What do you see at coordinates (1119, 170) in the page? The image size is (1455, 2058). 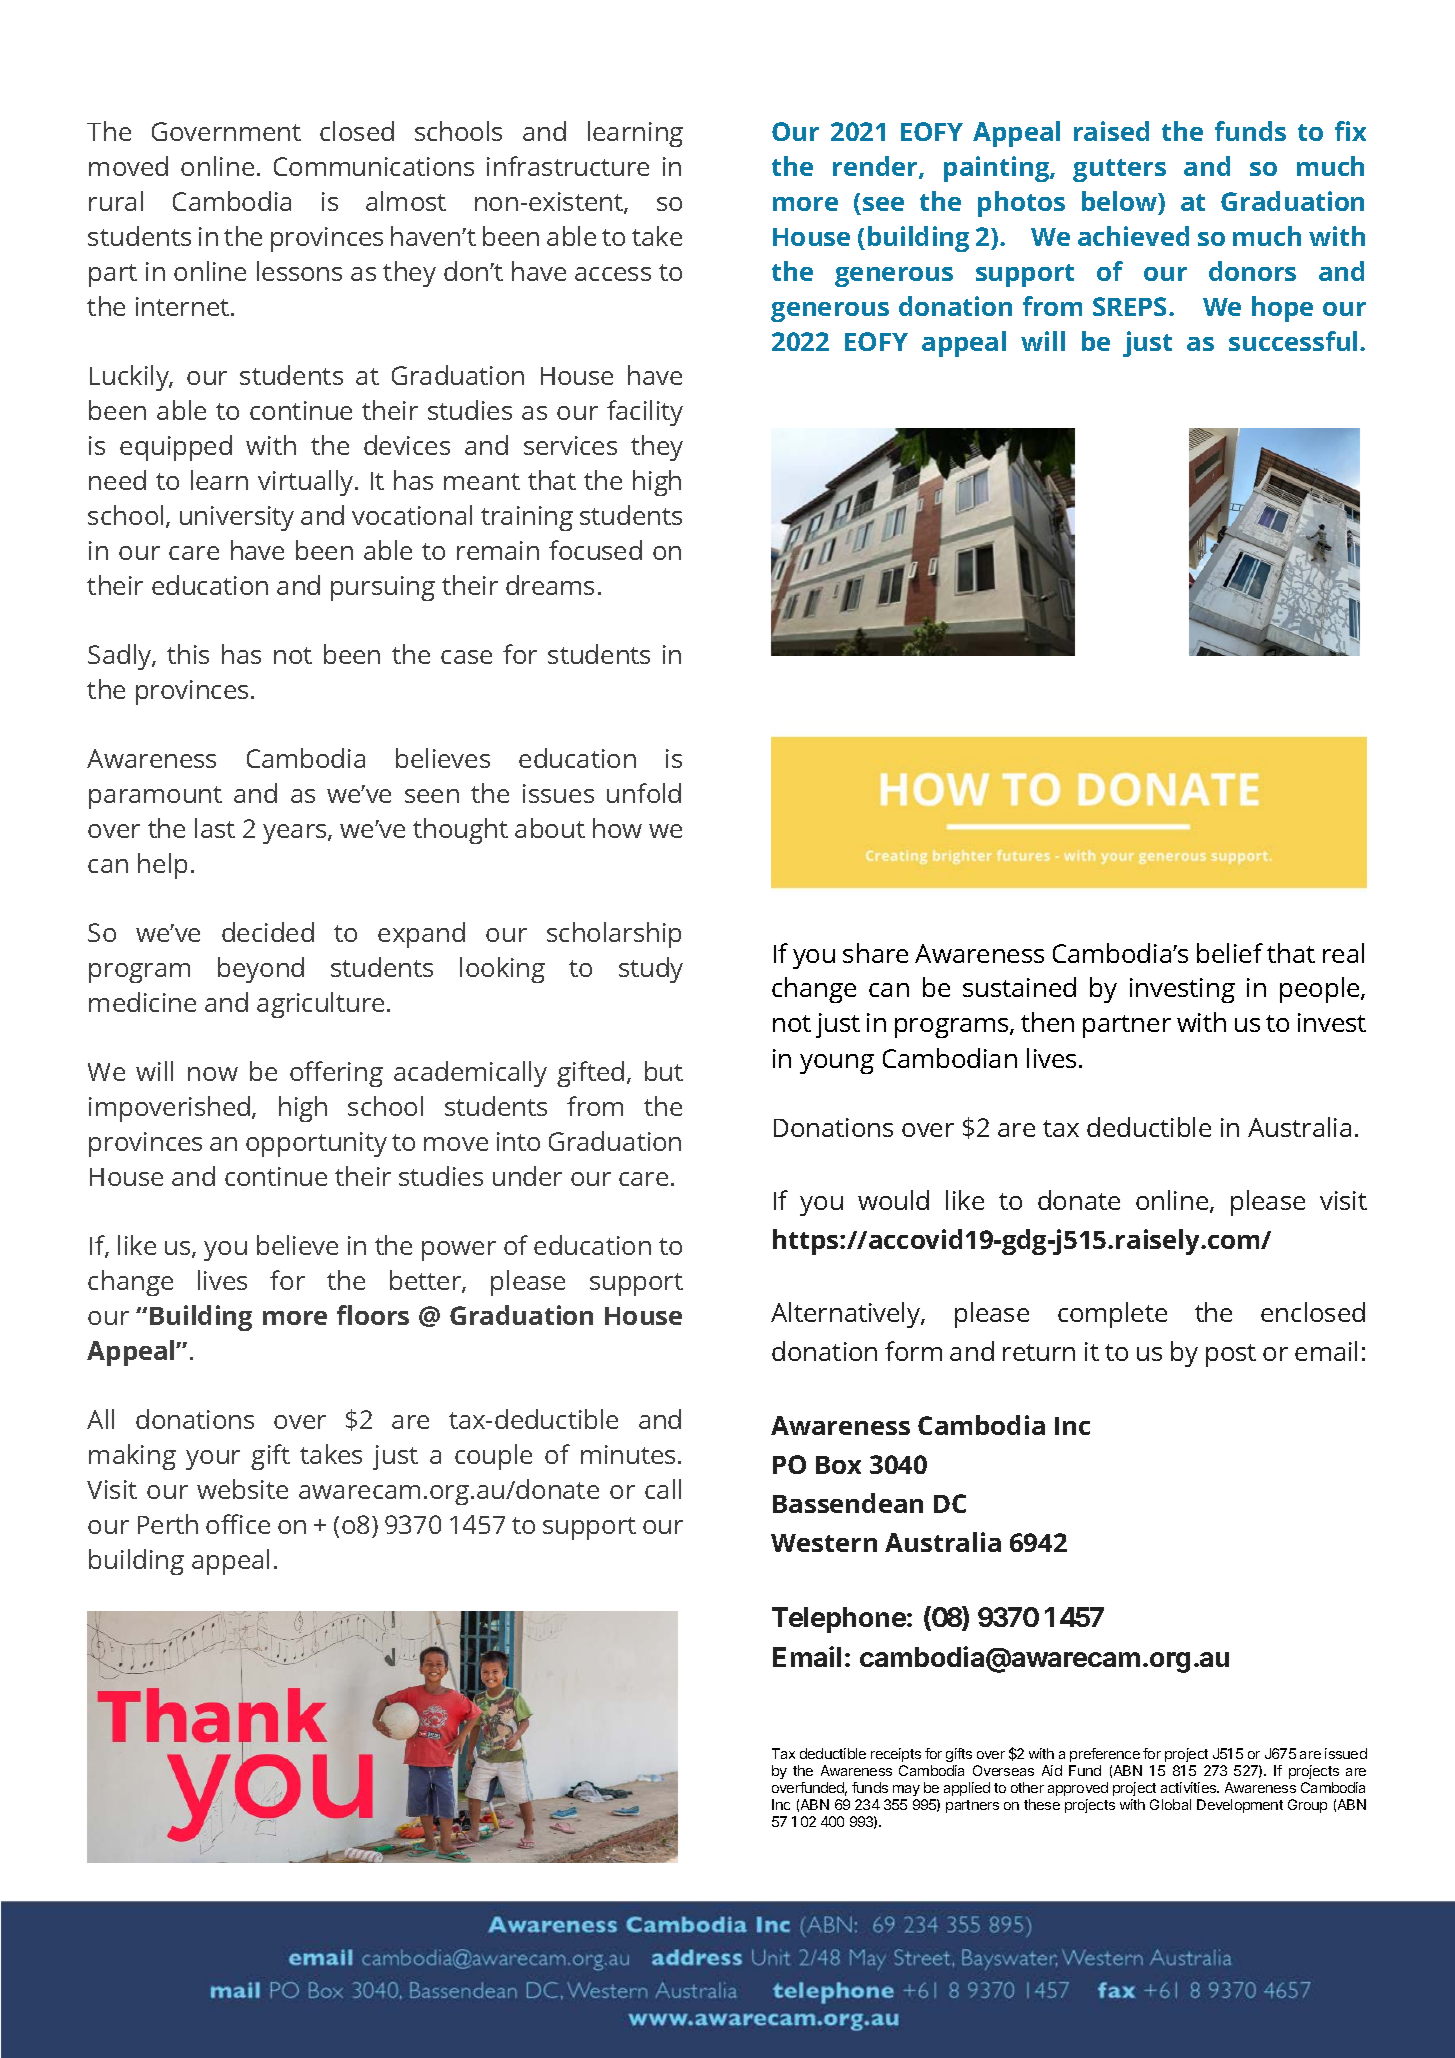 I see `gutters` at bounding box center [1119, 170].
